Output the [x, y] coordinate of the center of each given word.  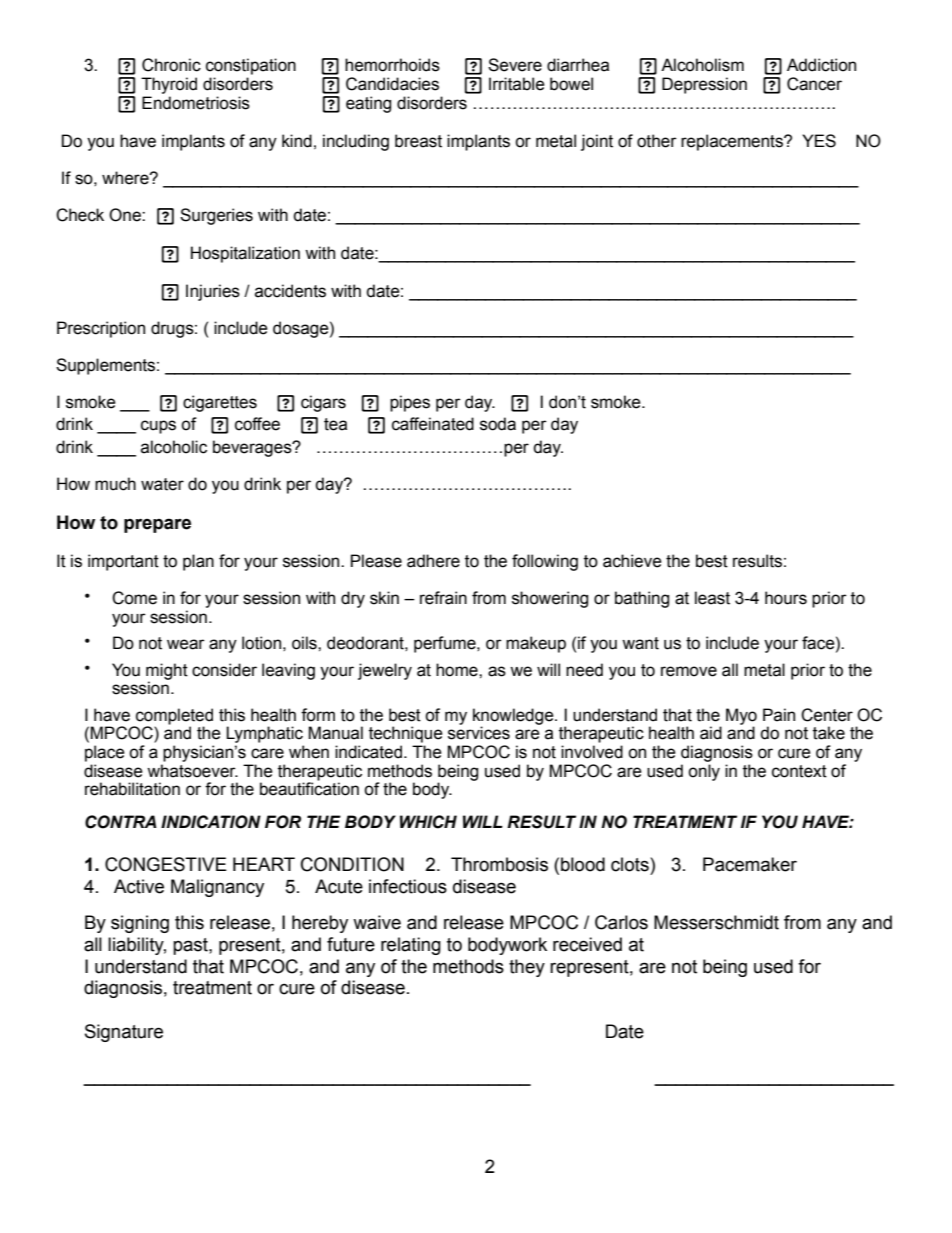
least [712, 598]
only [704, 772]
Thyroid [169, 85]
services [479, 733]
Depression [704, 85]
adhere [433, 561]
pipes [410, 403]
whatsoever [192, 771]
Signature [124, 1033]
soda [498, 424]
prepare [157, 525]
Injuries [213, 292]
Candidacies [392, 84]
